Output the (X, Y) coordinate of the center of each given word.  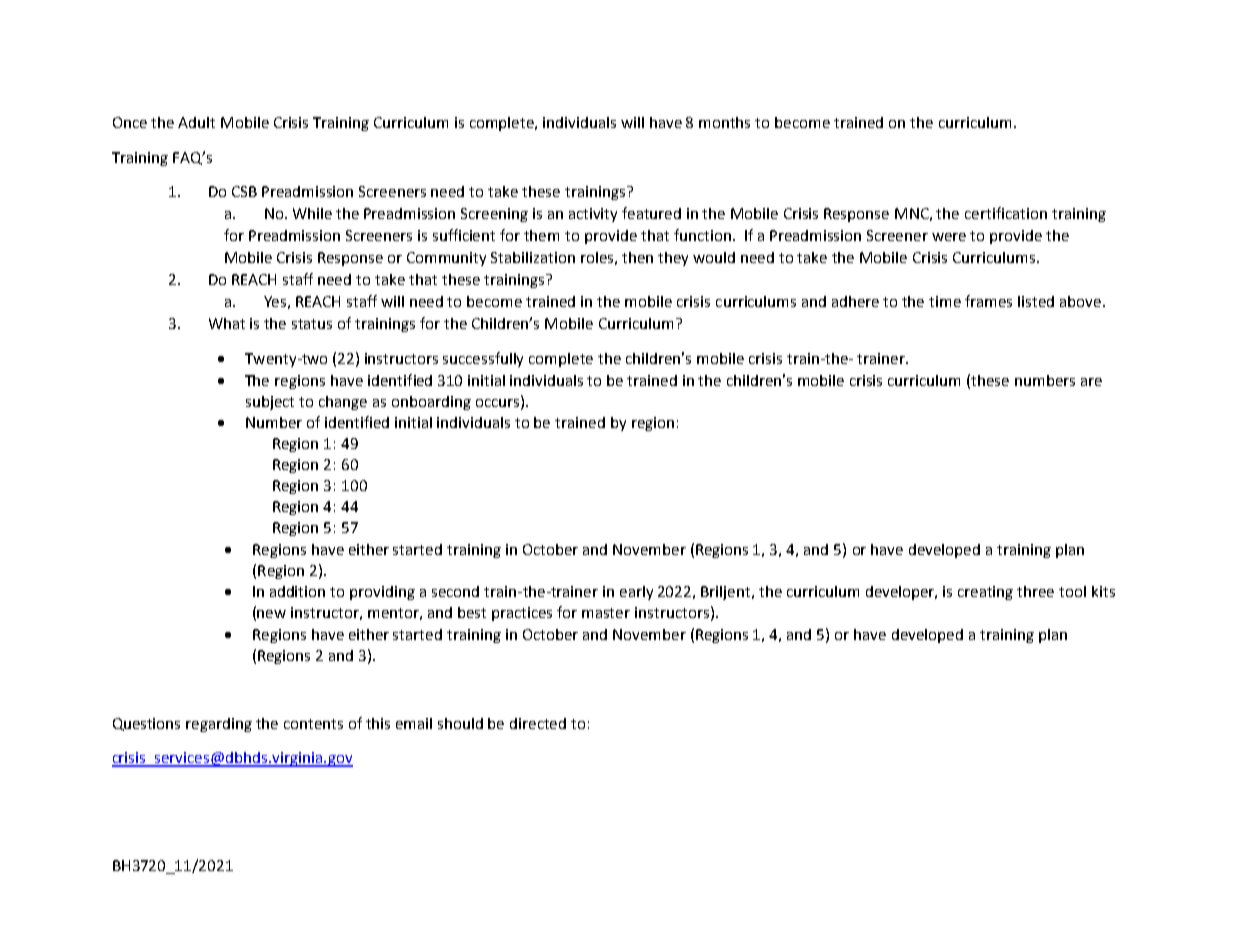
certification (1006, 213)
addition (297, 591)
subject (270, 403)
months (724, 122)
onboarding (431, 403)
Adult (196, 122)
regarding (219, 725)
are (1091, 382)
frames (988, 301)
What (227, 323)
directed (538, 723)
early (636, 593)
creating (985, 593)
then (637, 257)
